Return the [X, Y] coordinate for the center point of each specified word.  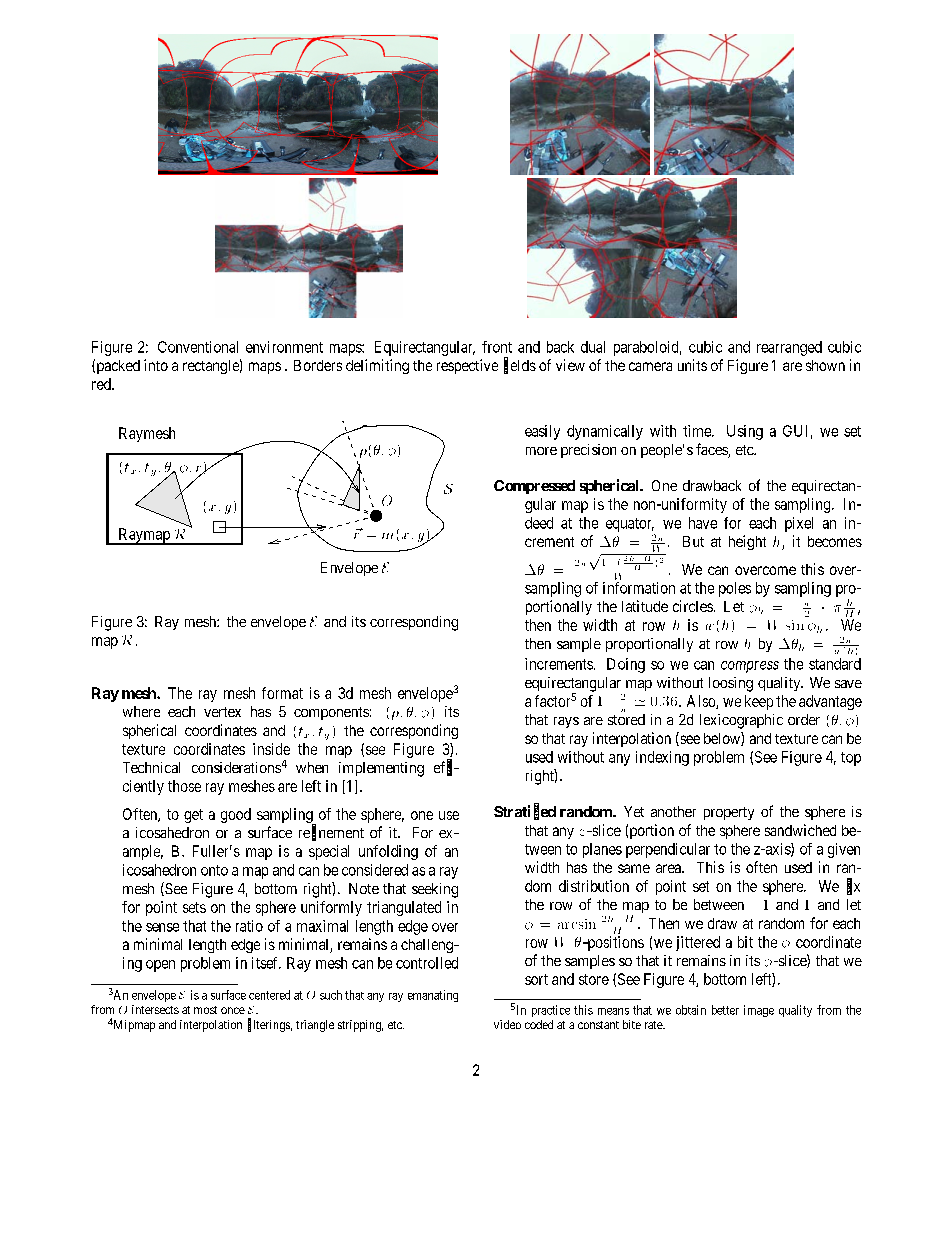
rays [566, 722]
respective [467, 366]
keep [759, 702]
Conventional [198, 347]
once [233, 1010]
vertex [222, 712]
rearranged [789, 348]
